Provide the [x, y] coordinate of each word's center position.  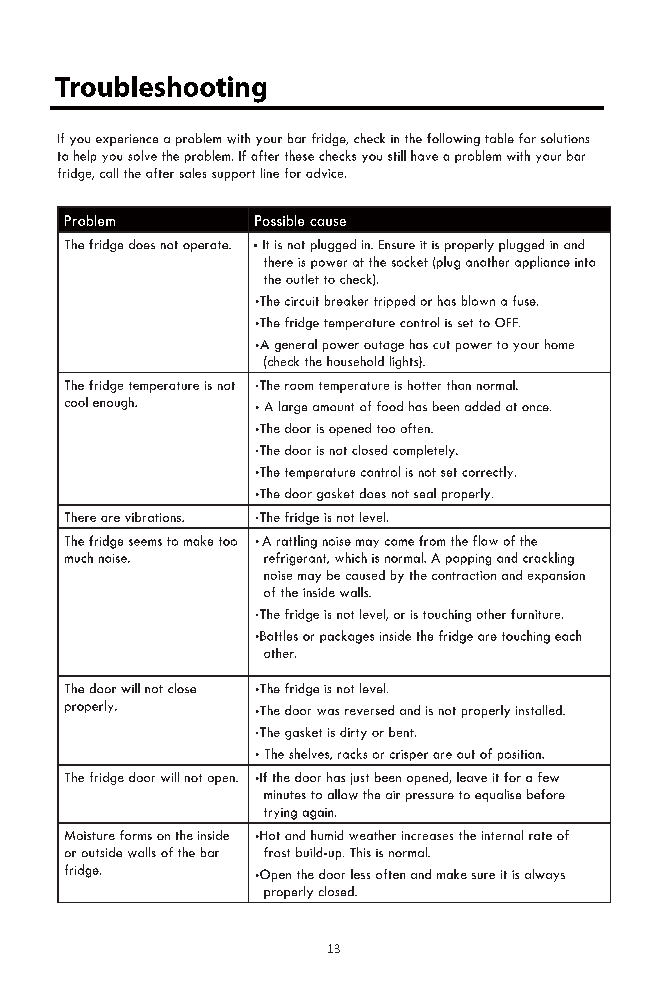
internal [502, 835]
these [299, 155]
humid [327, 835]
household [355, 361]
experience [127, 140]
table [499, 138]
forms [136, 835]
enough [114, 403]
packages [347, 637]
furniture [537, 614]
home [559, 344]
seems [145, 542]
